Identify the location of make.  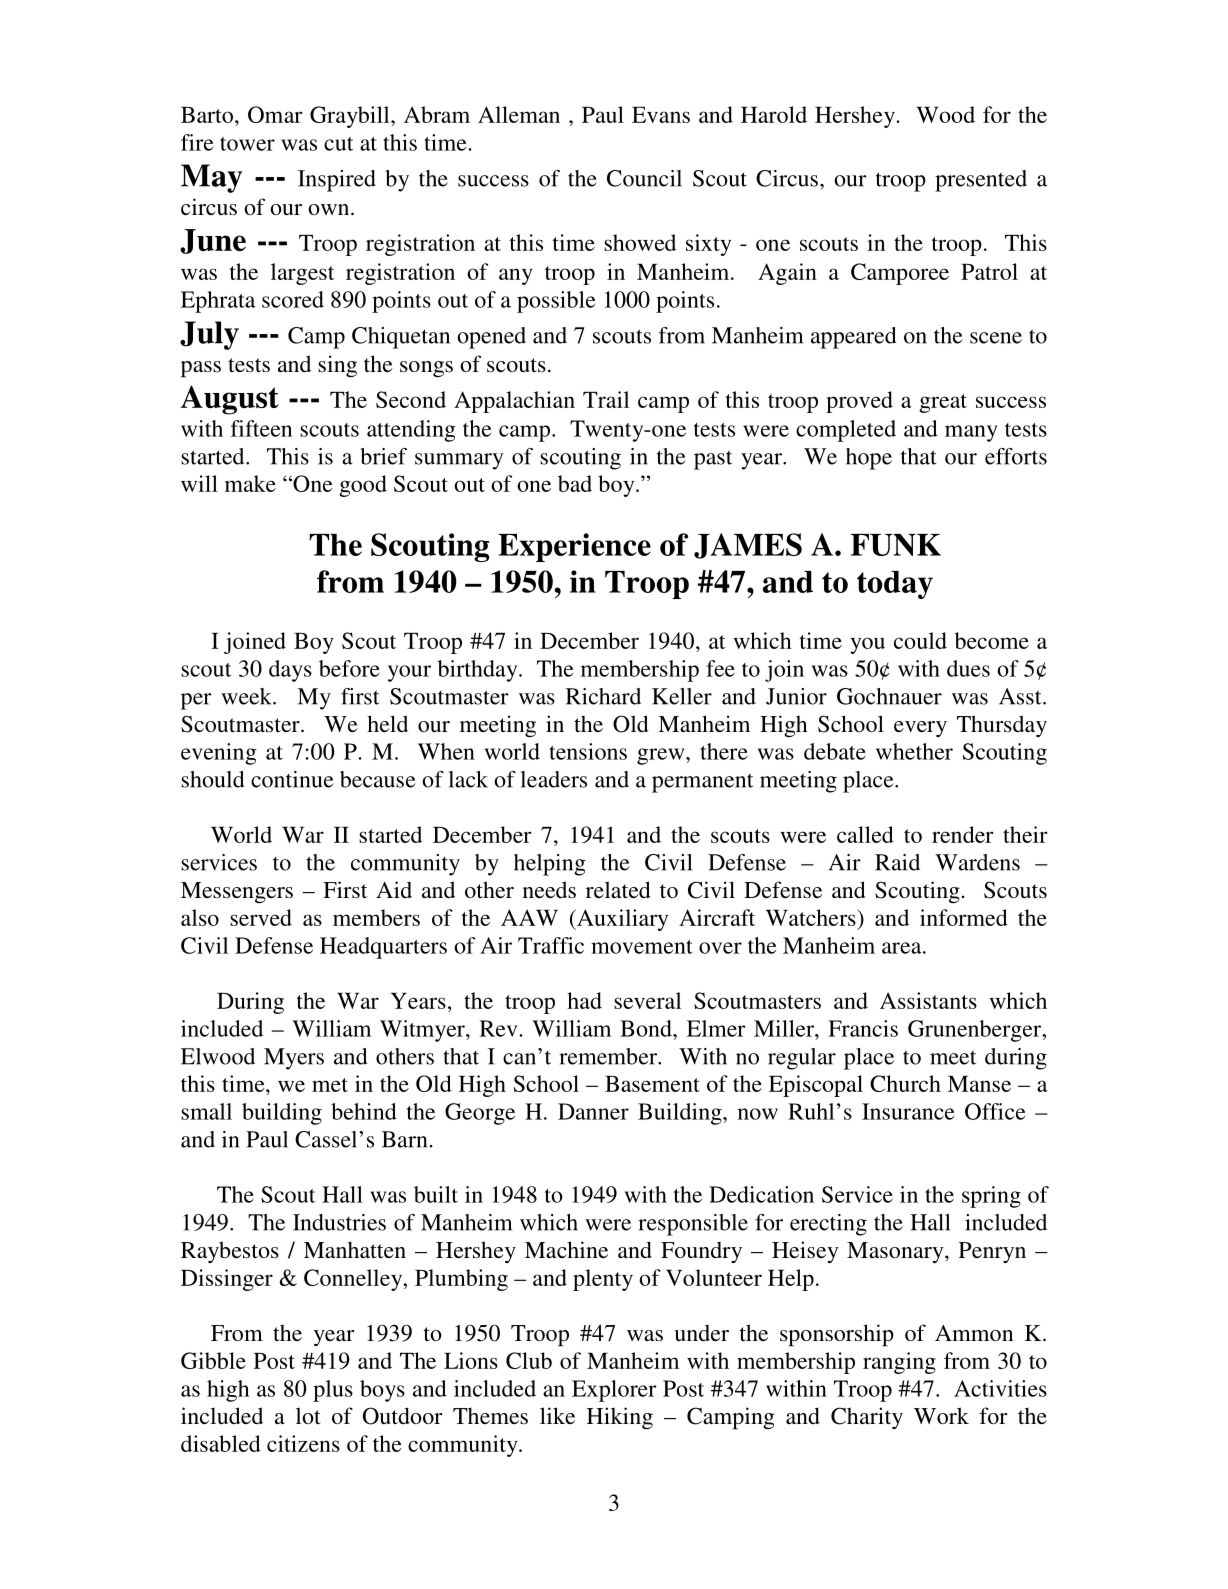
(250, 483).
